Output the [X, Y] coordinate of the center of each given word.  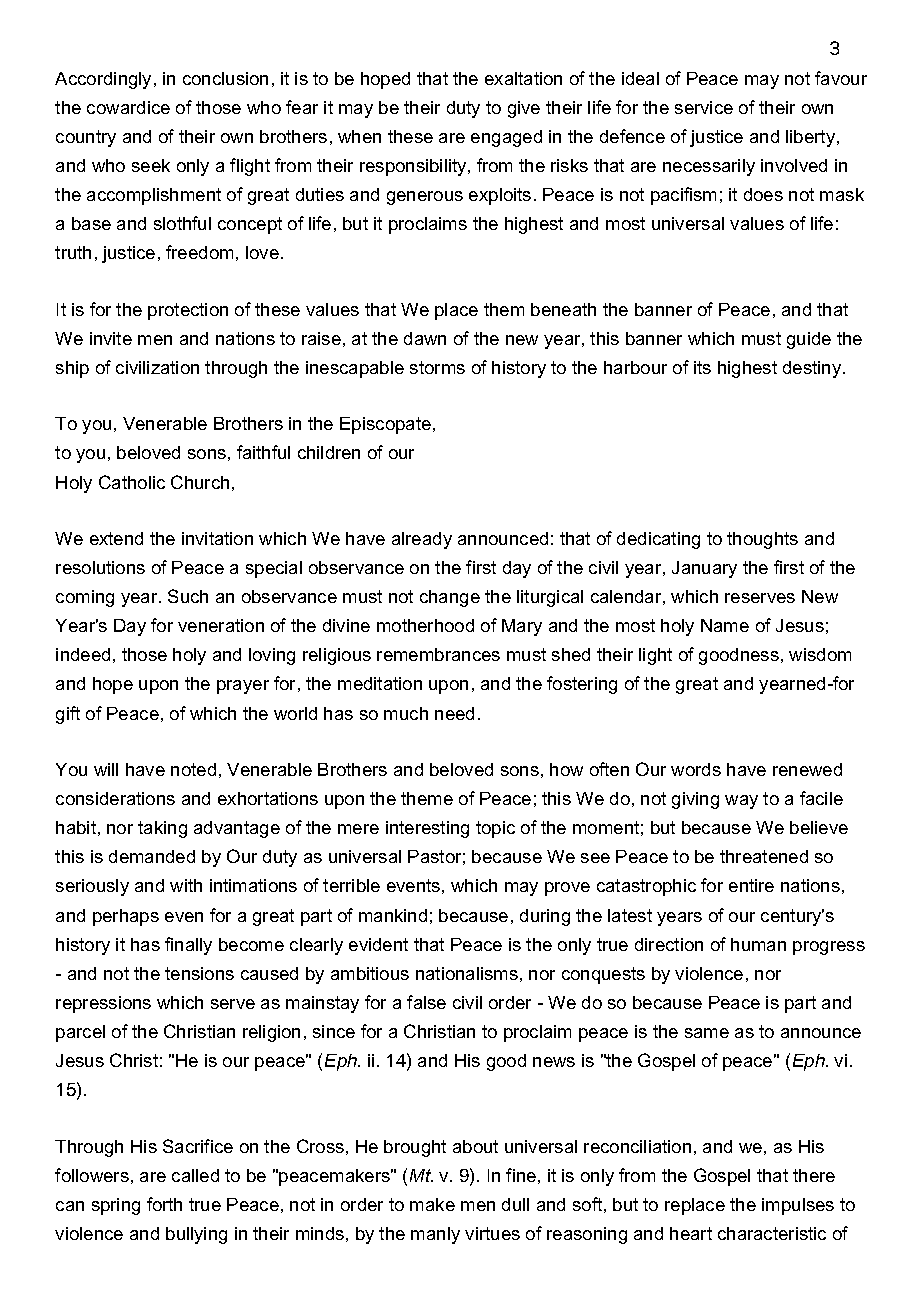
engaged [506, 138]
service [704, 107]
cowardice [128, 107]
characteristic [772, 1233]
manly [435, 1235]
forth [164, 1204]
